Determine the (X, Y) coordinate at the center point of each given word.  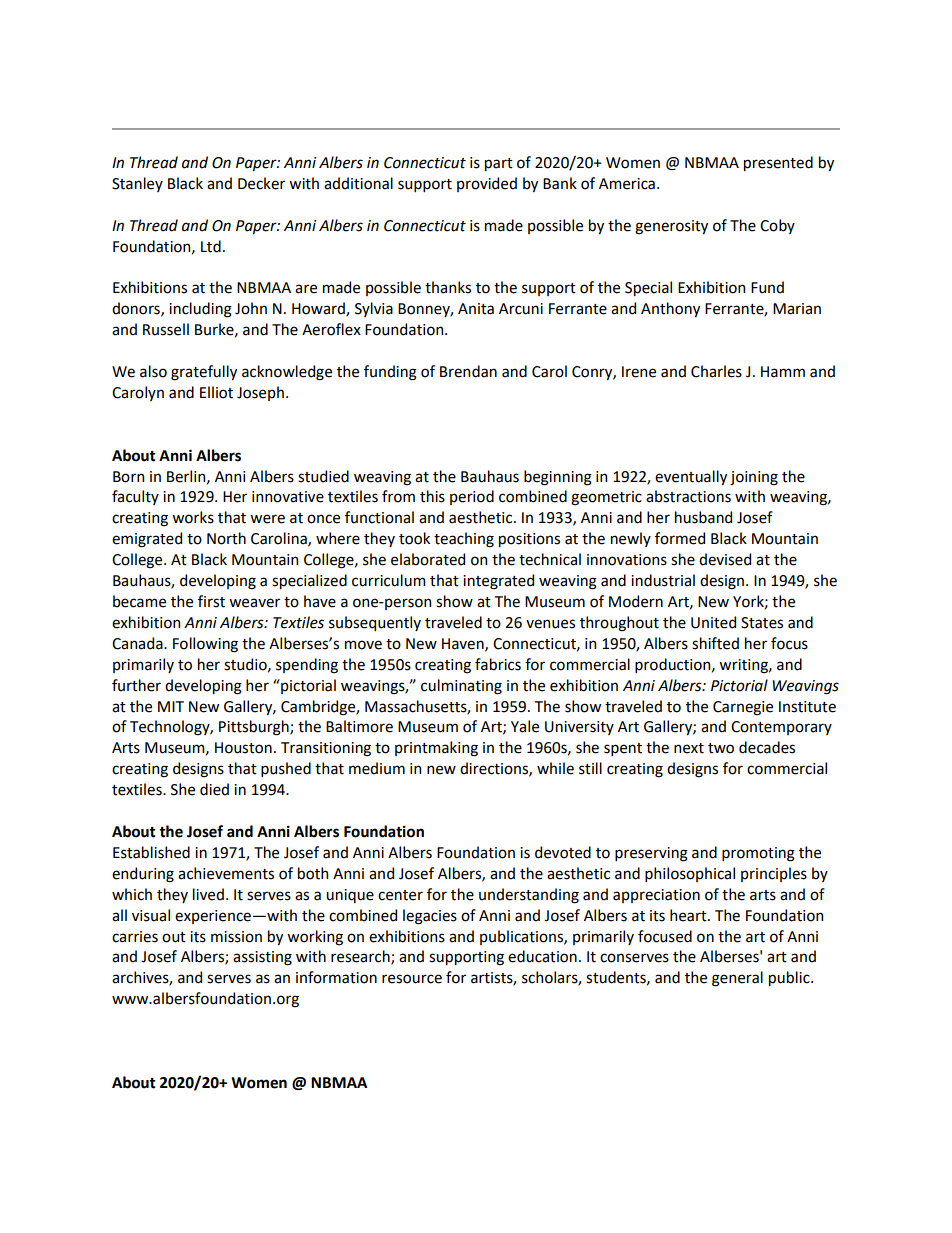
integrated (498, 582)
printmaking (436, 749)
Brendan (468, 371)
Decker (261, 183)
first (211, 601)
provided (487, 184)
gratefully (204, 373)
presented (778, 163)
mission (236, 937)
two (721, 748)
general (737, 979)
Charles (716, 371)
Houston (243, 748)
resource (412, 979)
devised (725, 559)
